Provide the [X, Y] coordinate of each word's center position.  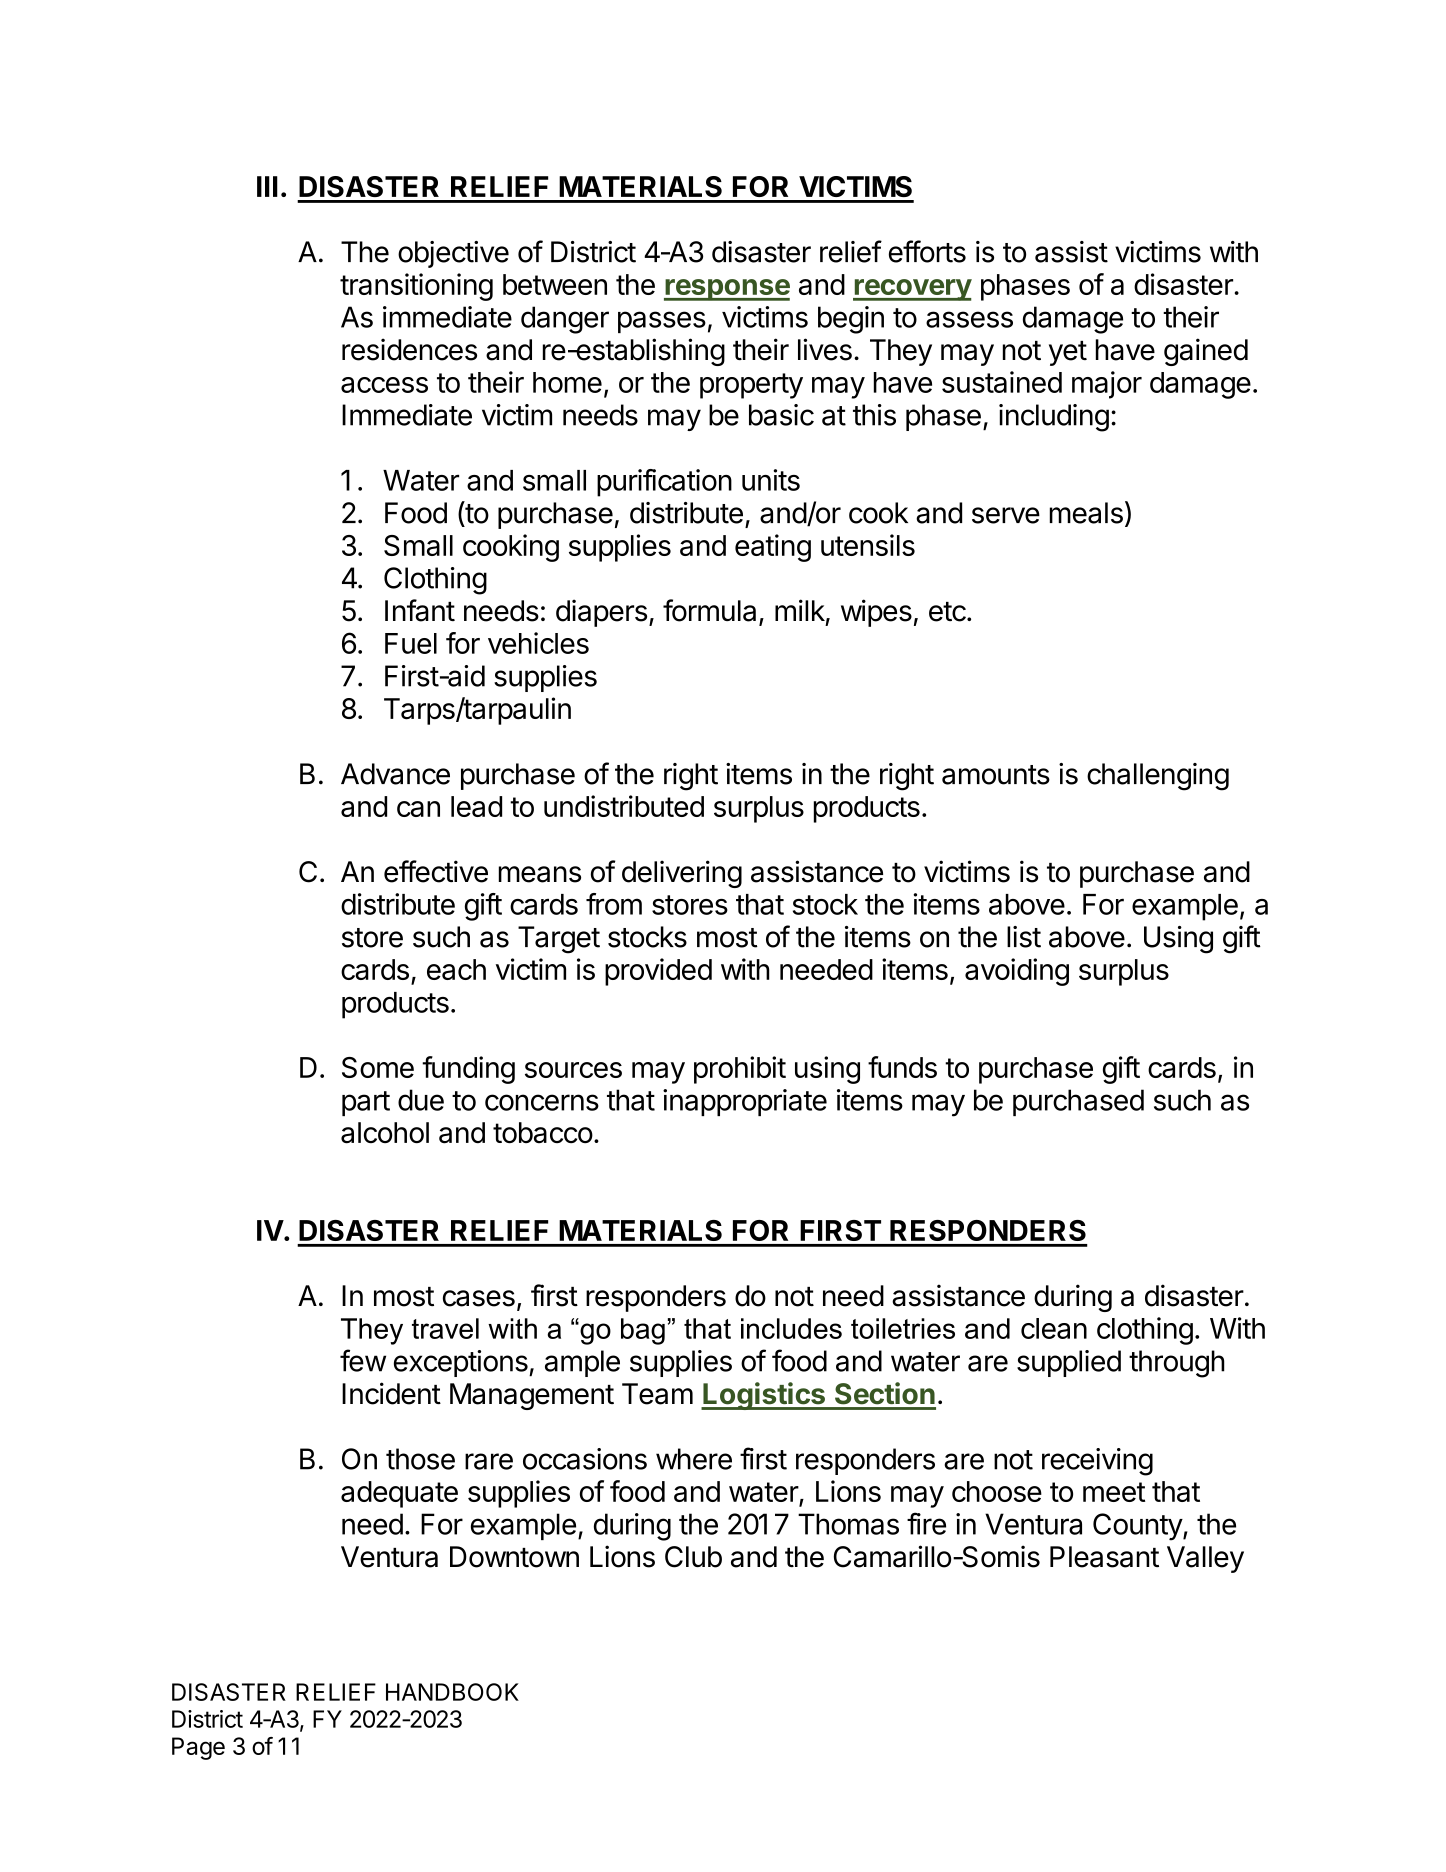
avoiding [1017, 972]
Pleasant [1104, 1557]
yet [1068, 353]
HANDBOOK [452, 1692]
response [727, 290]
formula [711, 611]
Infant [420, 610]
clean [1054, 1328]
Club [693, 1557]
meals [1086, 513]
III [267, 186]
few [363, 1360]
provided [658, 972]
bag [643, 1331]
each [456, 969]
